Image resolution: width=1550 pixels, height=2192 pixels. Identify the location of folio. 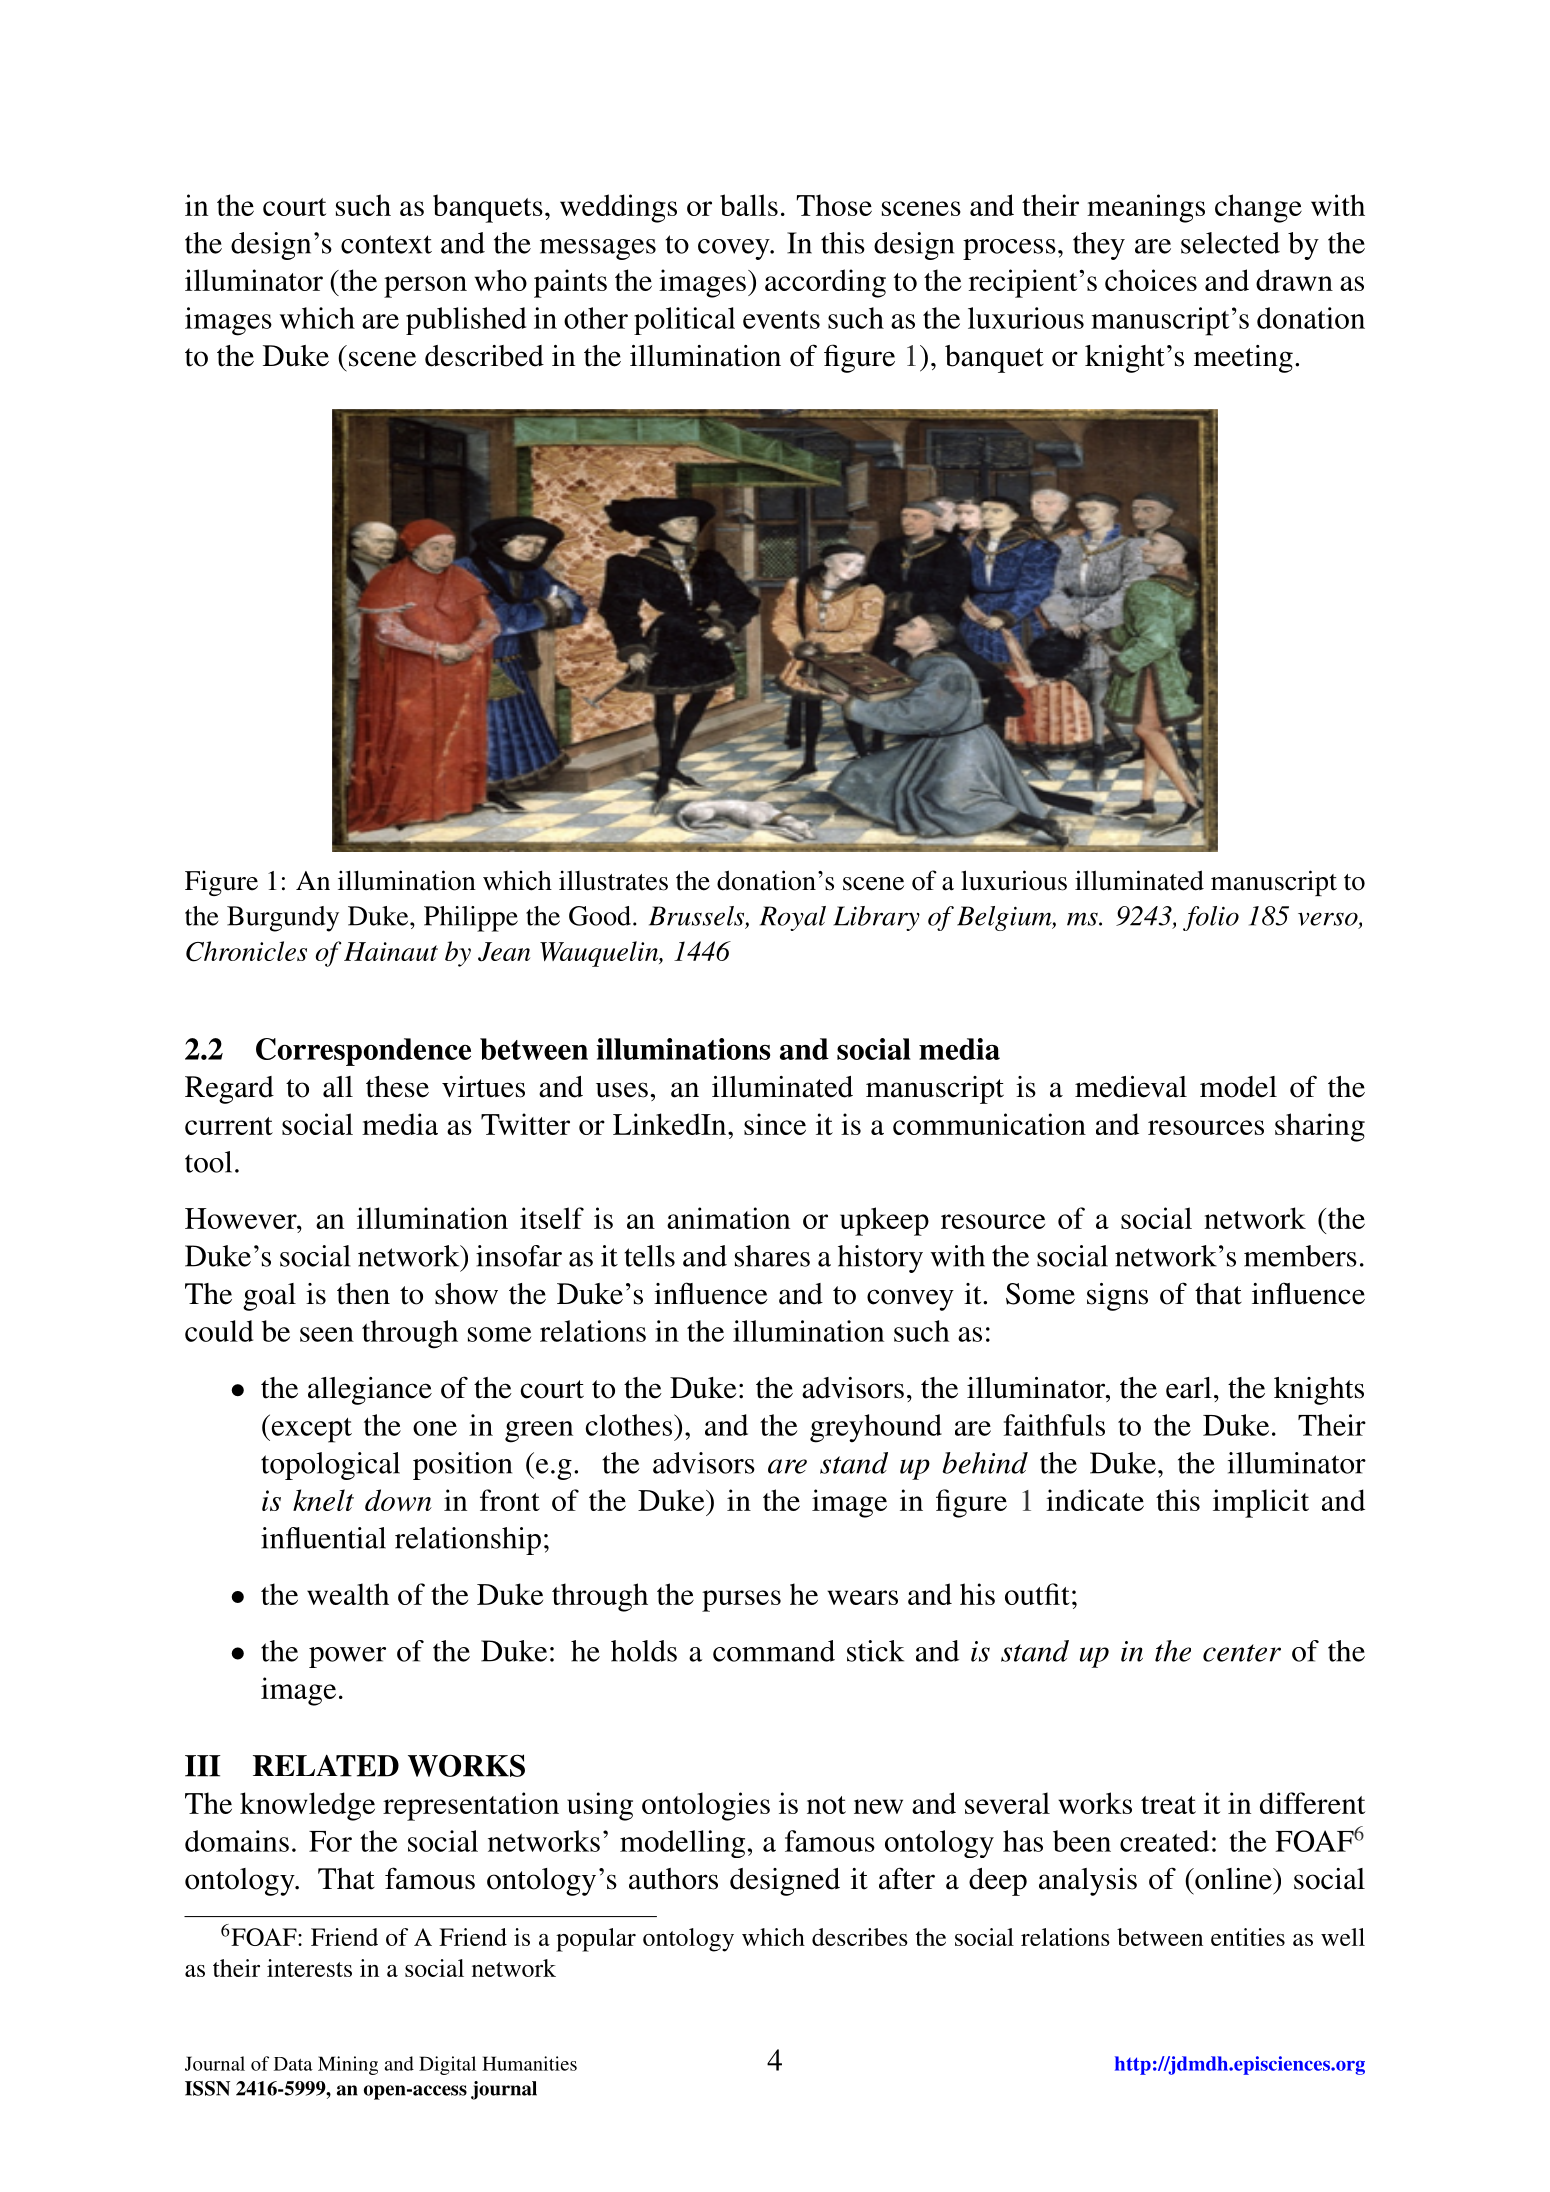
(1211, 918).
